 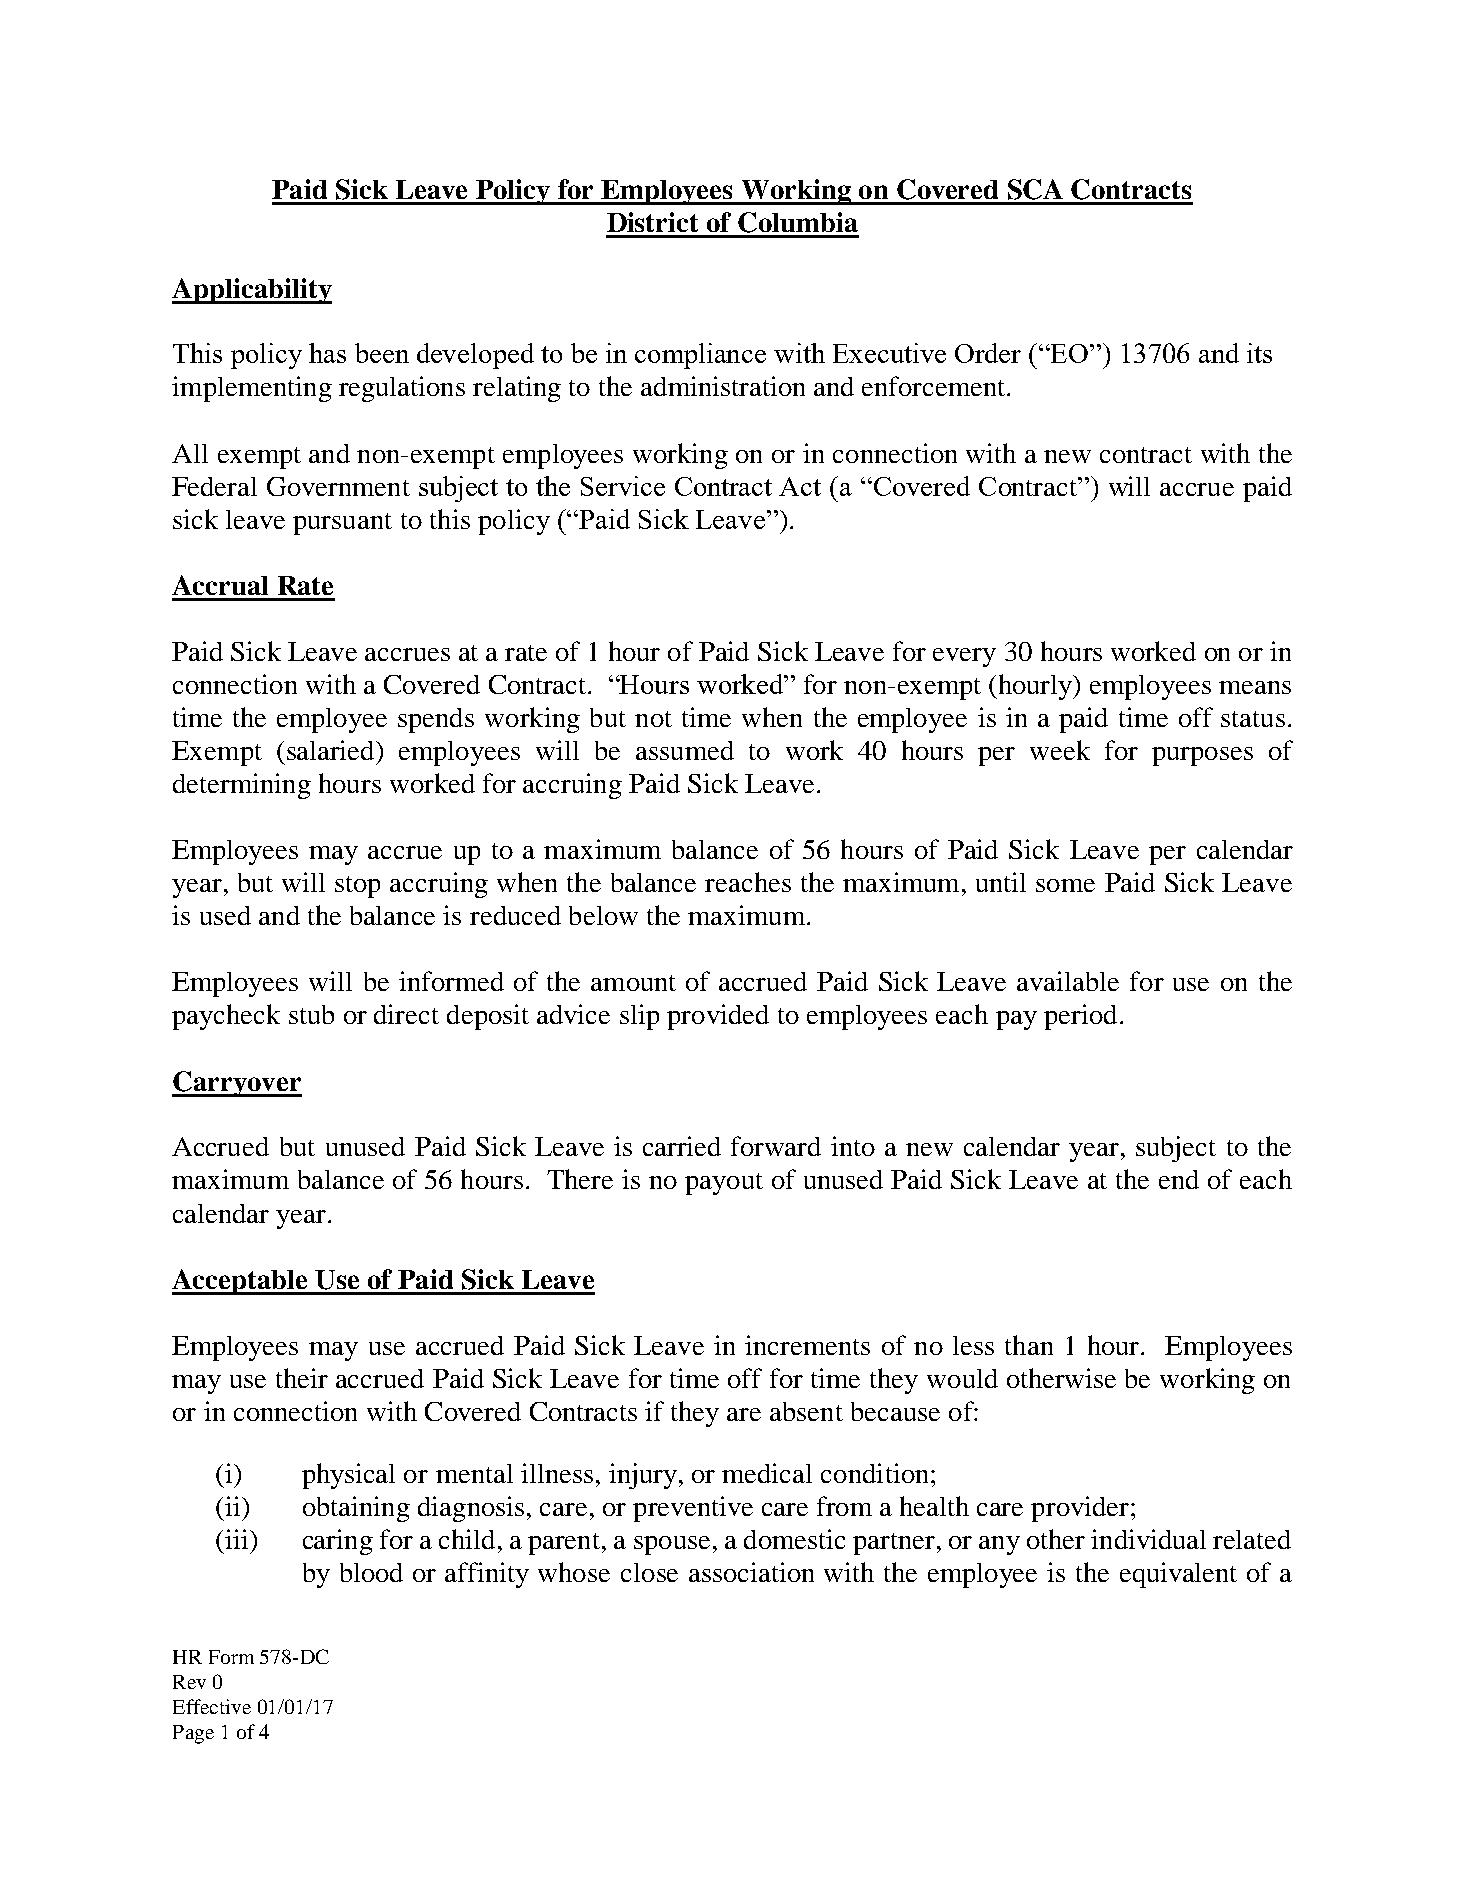 I want to click on Effective, so click(x=212, y=1706).
